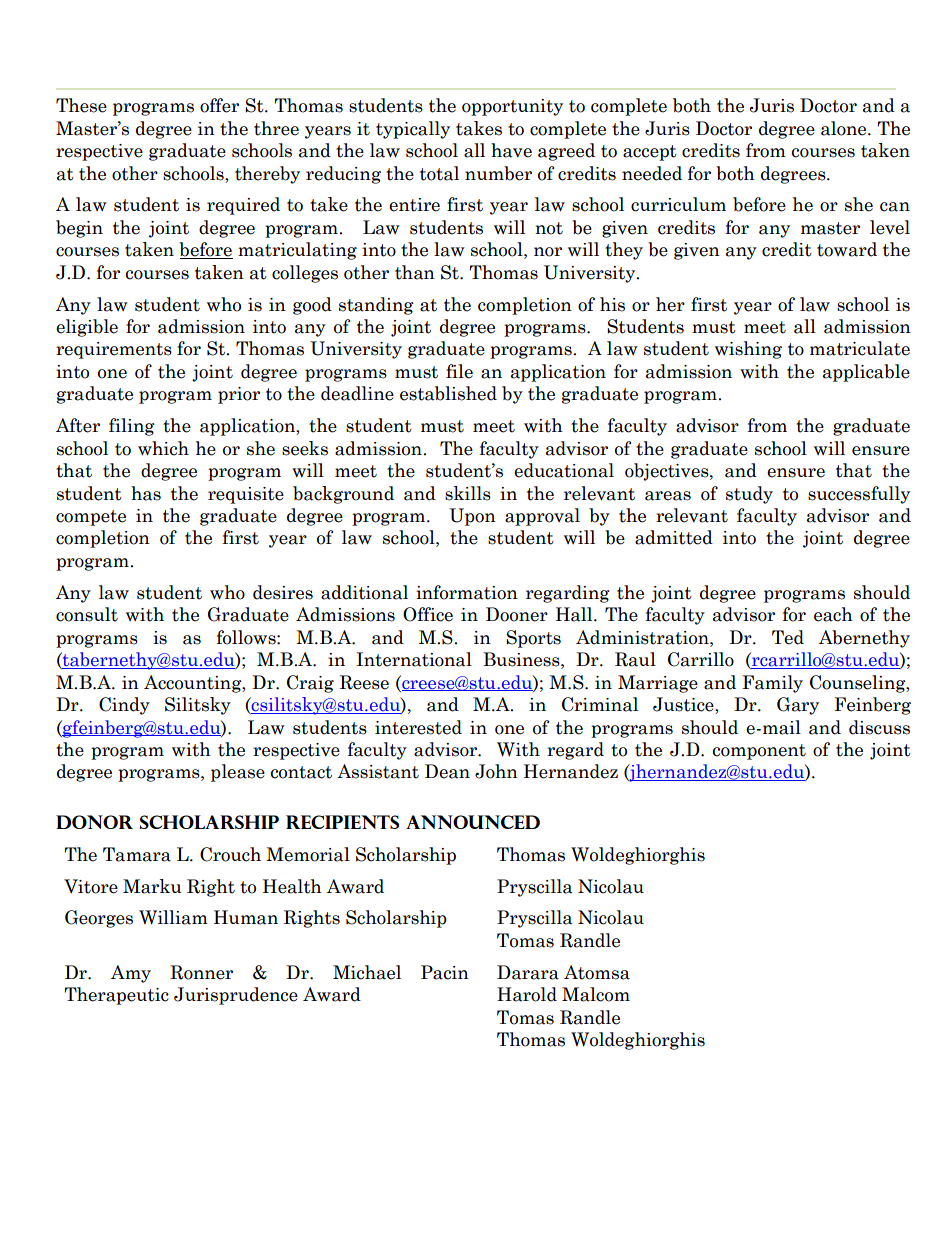  What do you see at coordinates (845, 128) in the screenshot?
I see `alone` at bounding box center [845, 128].
